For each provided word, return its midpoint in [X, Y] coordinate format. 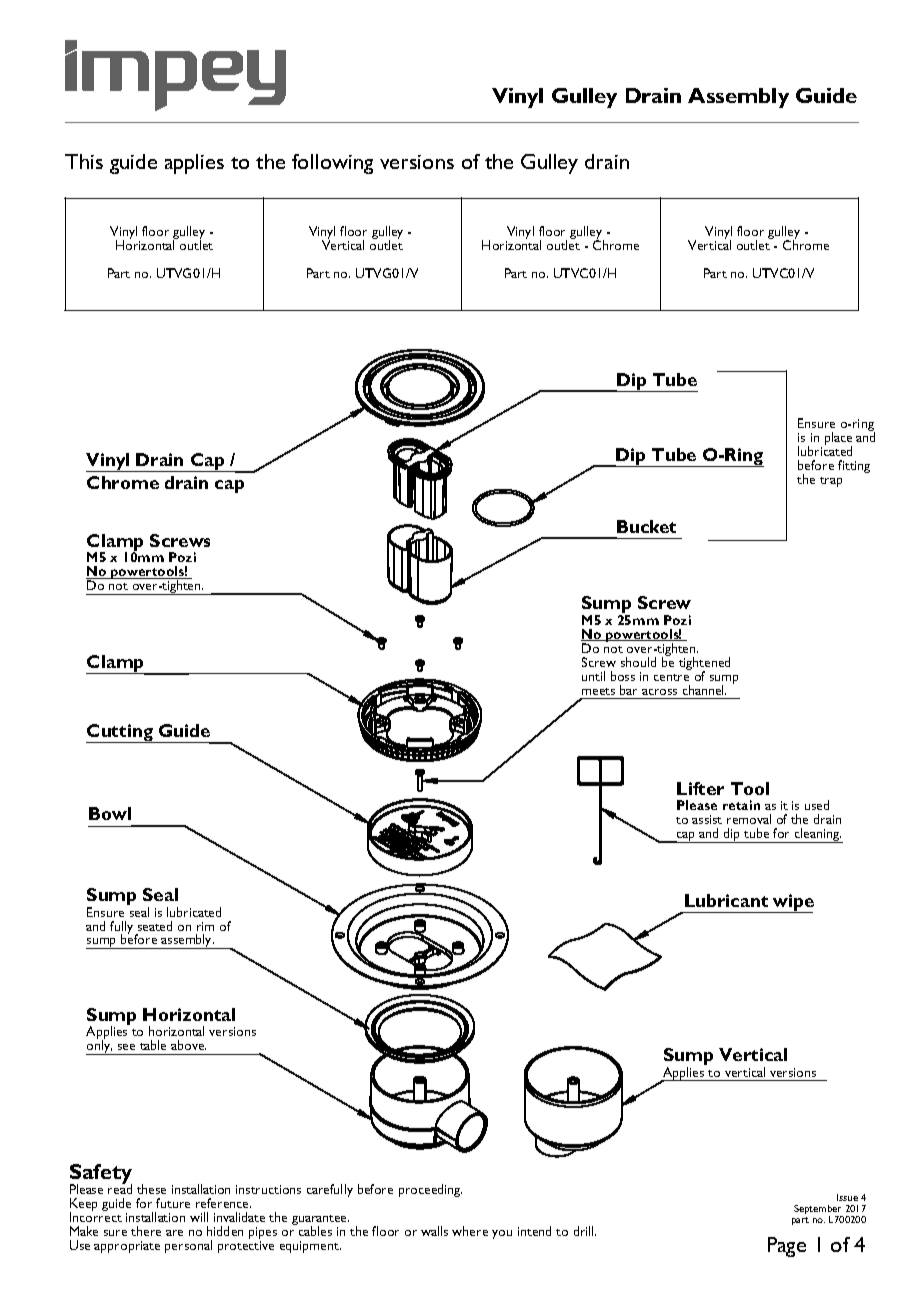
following [332, 164]
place [838, 440]
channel [704, 690]
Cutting [120, 733]
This [84, 161]
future [173, 1203]
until [593, 676]
